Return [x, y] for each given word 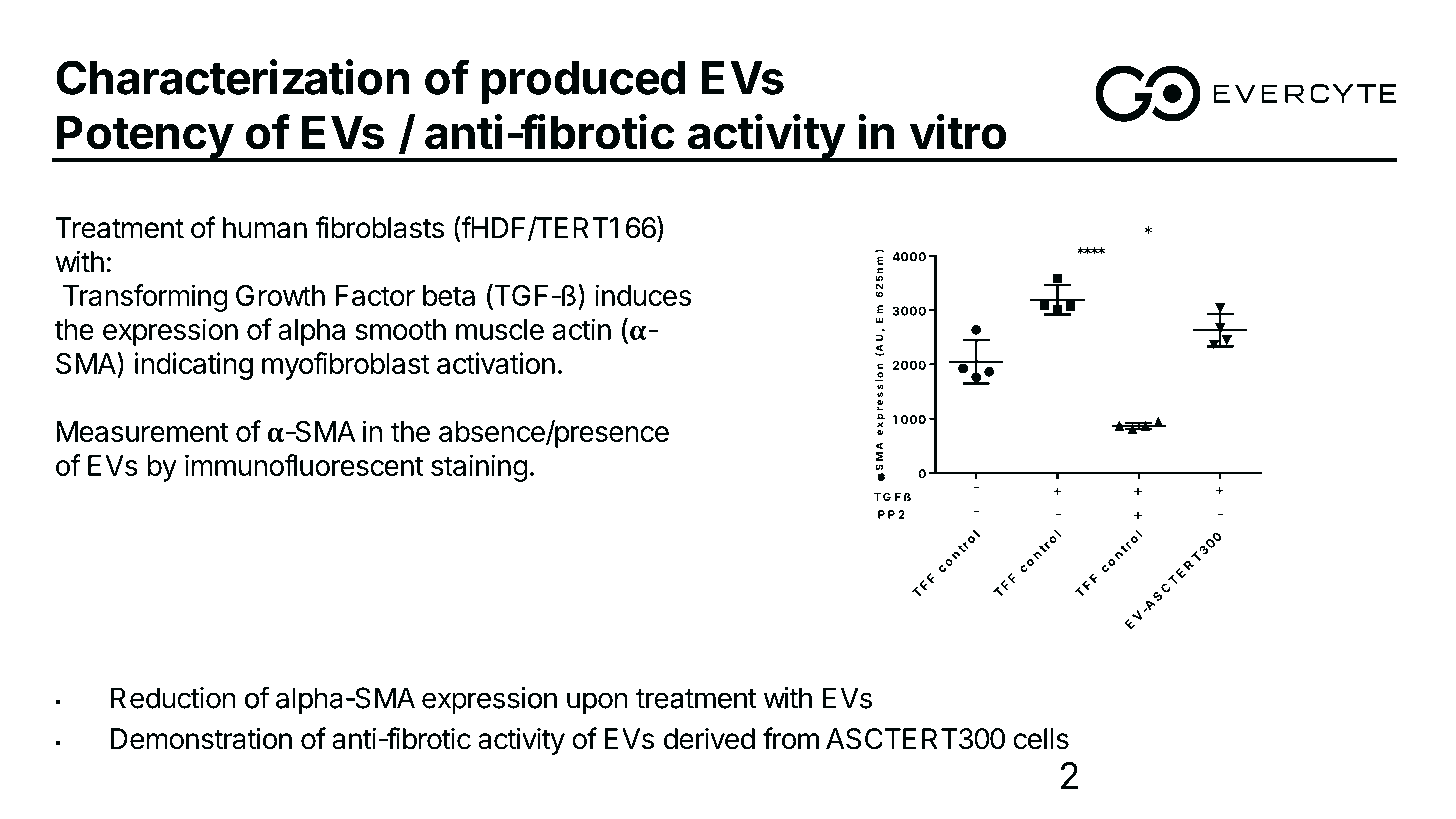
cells [1041, 739]
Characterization [233, 77]
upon [597, 703]
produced [583, 82]
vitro [958, 132]
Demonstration [201, 738]
